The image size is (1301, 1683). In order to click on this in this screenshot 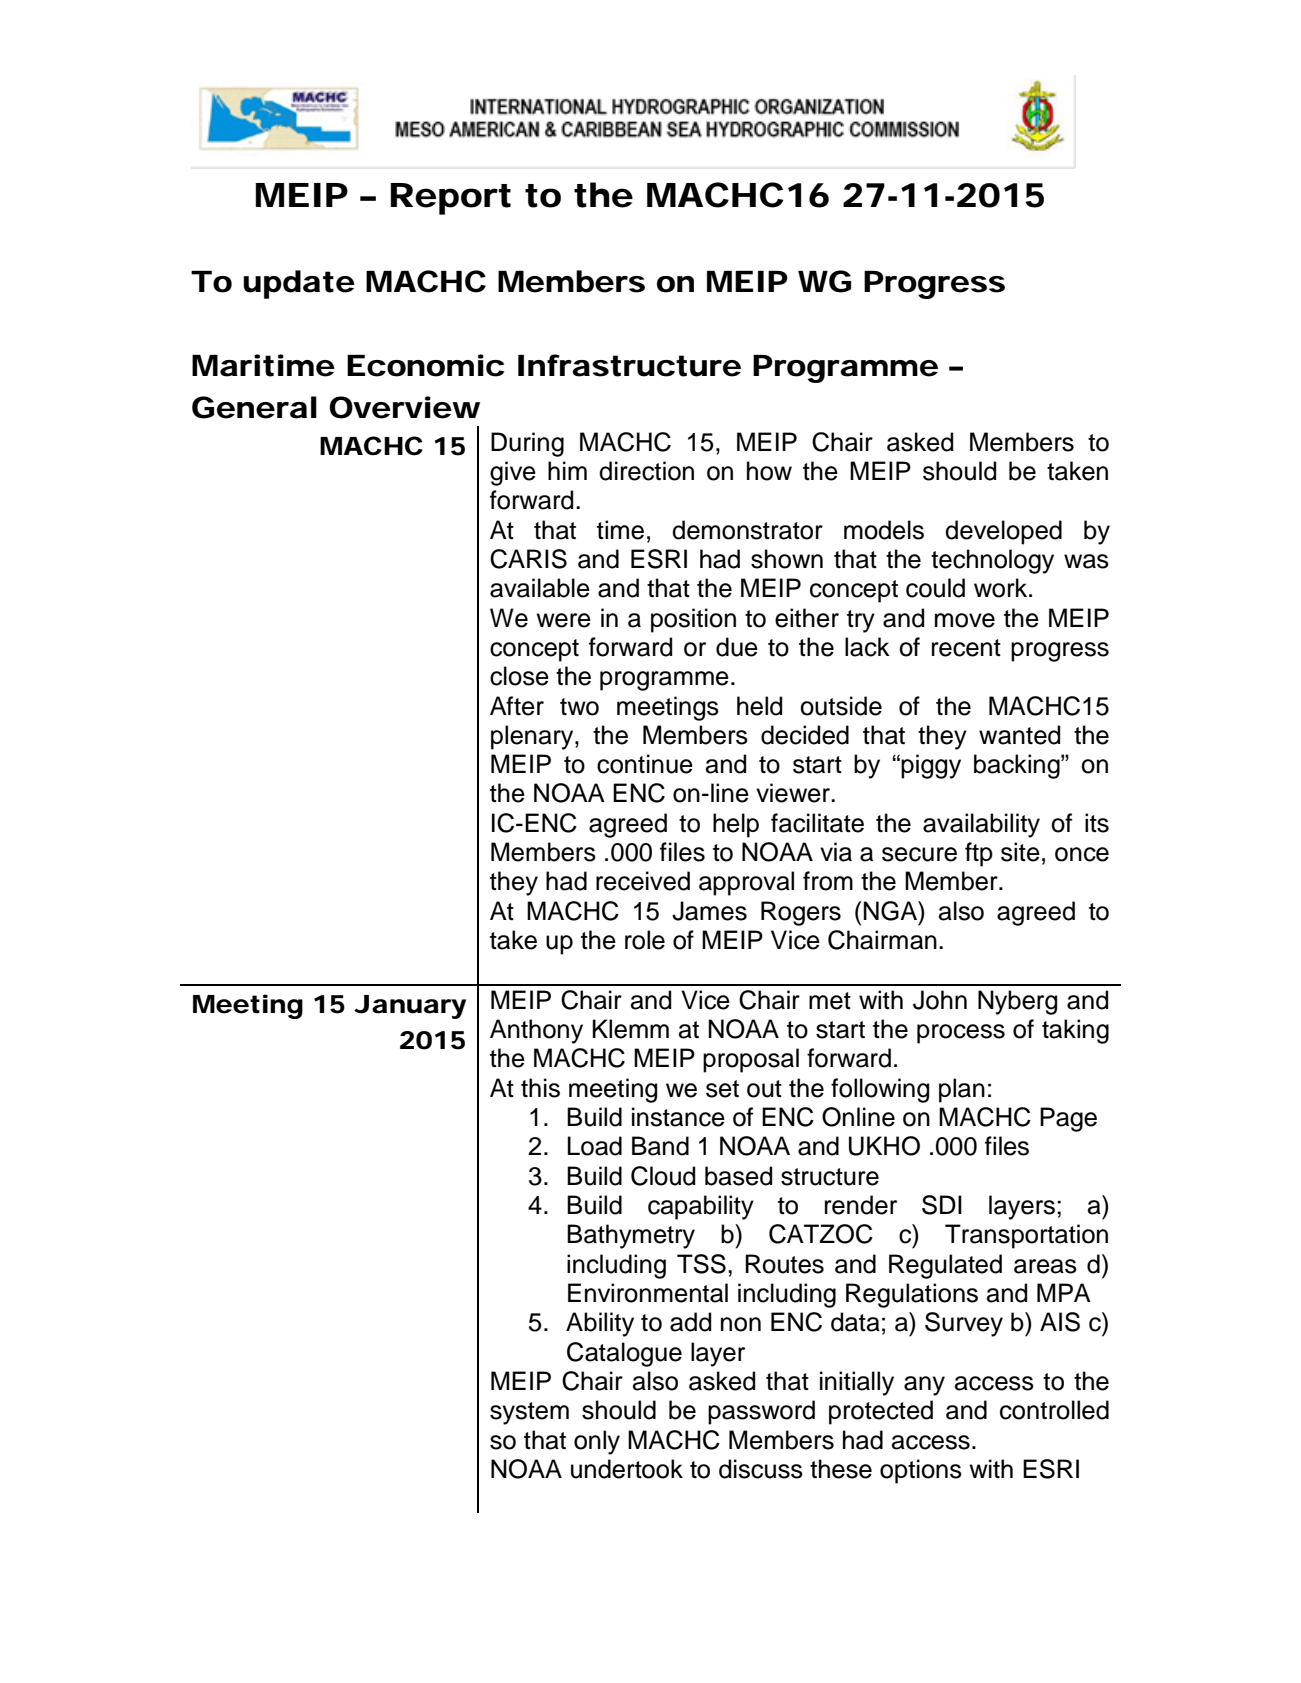, I will do `click(540, 1088)`.
